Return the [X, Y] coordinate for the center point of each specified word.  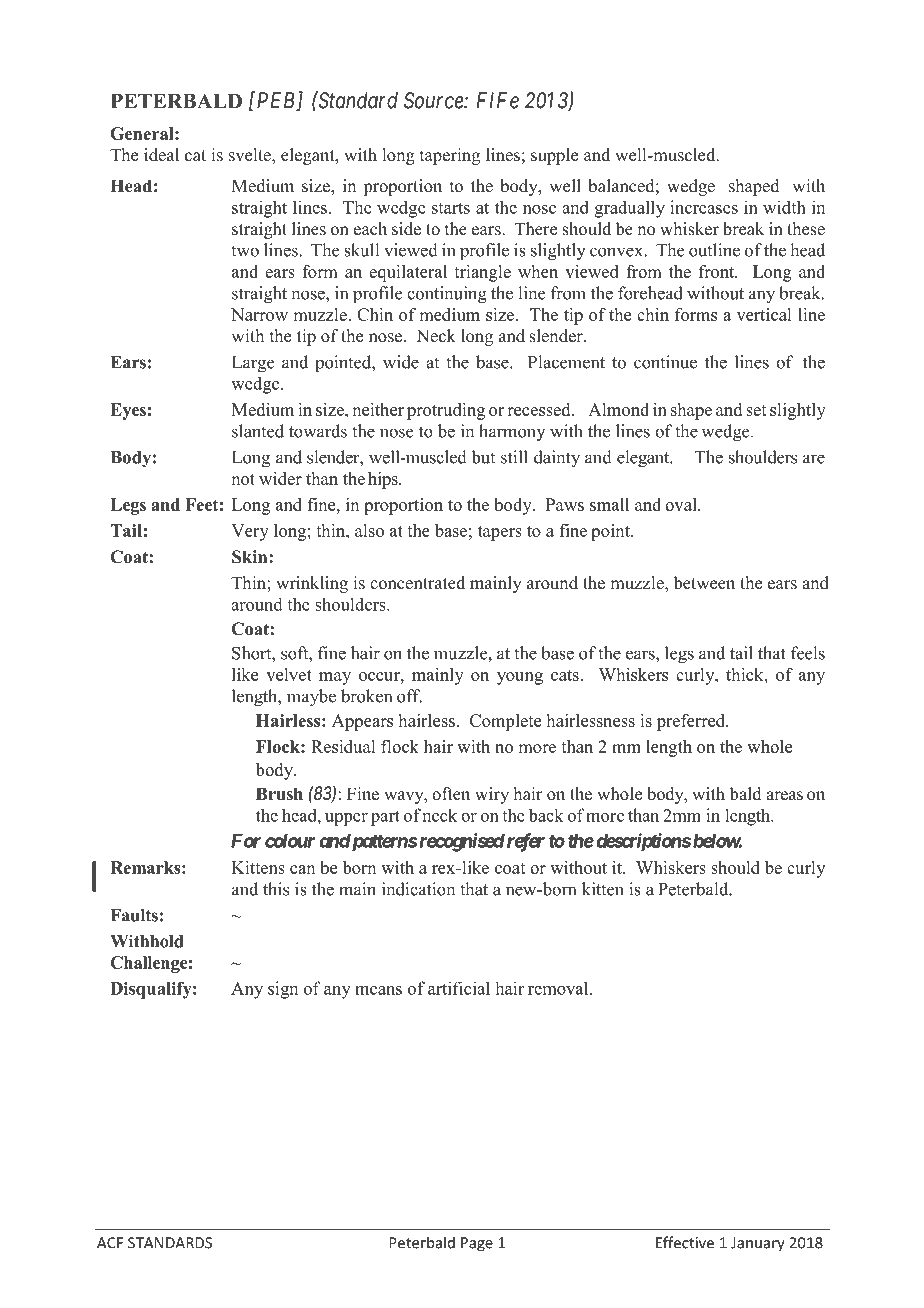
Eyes [128, 411]
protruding [446, 411]
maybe [311, 698]
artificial [459, 988]
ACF [110, 1243]
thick [746, 674]
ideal [161, 155]
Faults [134, 915]
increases [704, 207]
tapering [450, 156]
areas [784, 796]
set [756, 410]
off [409, 696]
